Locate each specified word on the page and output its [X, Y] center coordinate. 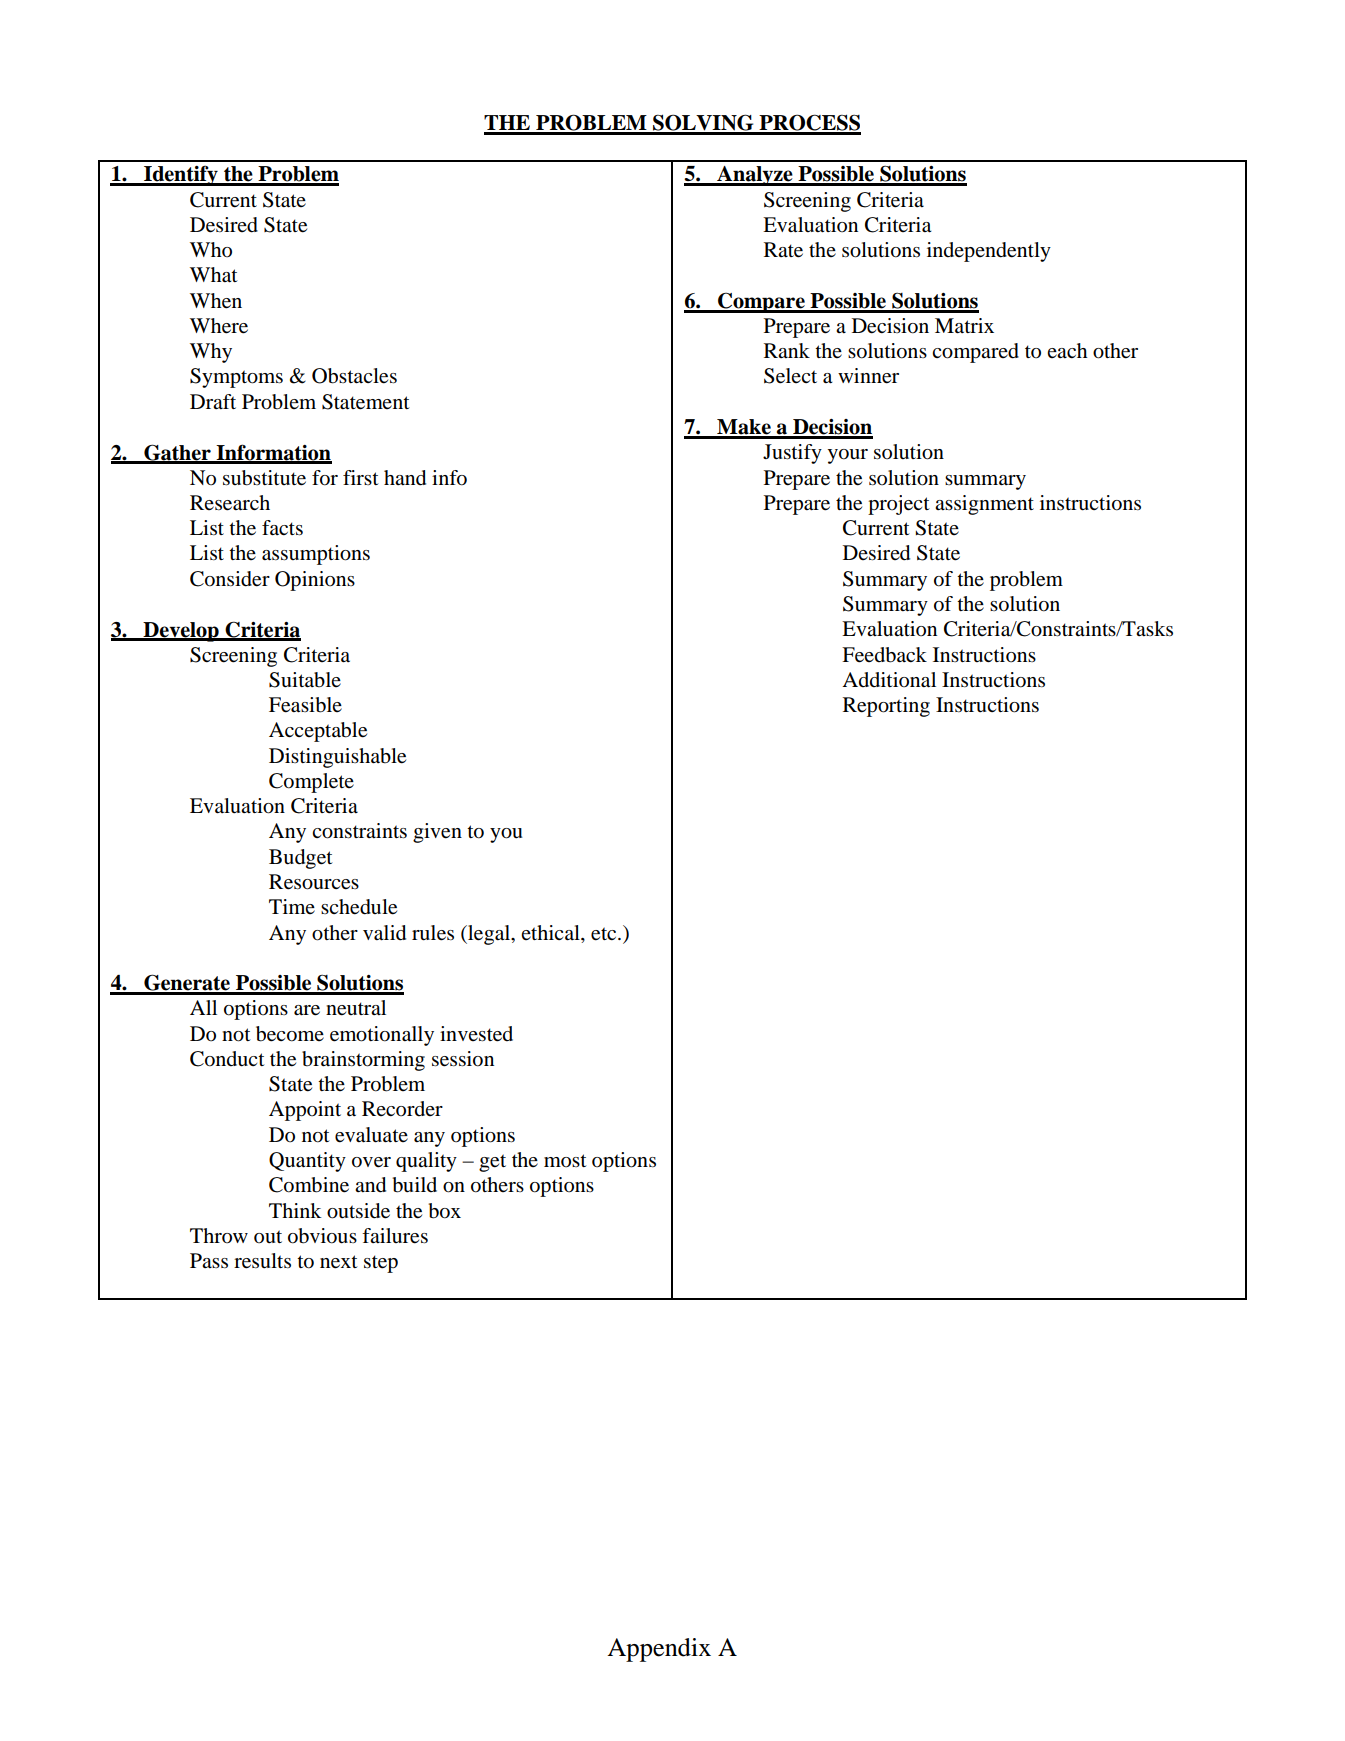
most [565, 1161]
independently [989, 252]
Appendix [659, 1650]
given [437, 833]
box [444, 1211]
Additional [889, 680]
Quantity [307, 1162]
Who [211, 250]
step [381, 1264]
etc [605, 934]
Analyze [755, 176]
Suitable [305, 680]
